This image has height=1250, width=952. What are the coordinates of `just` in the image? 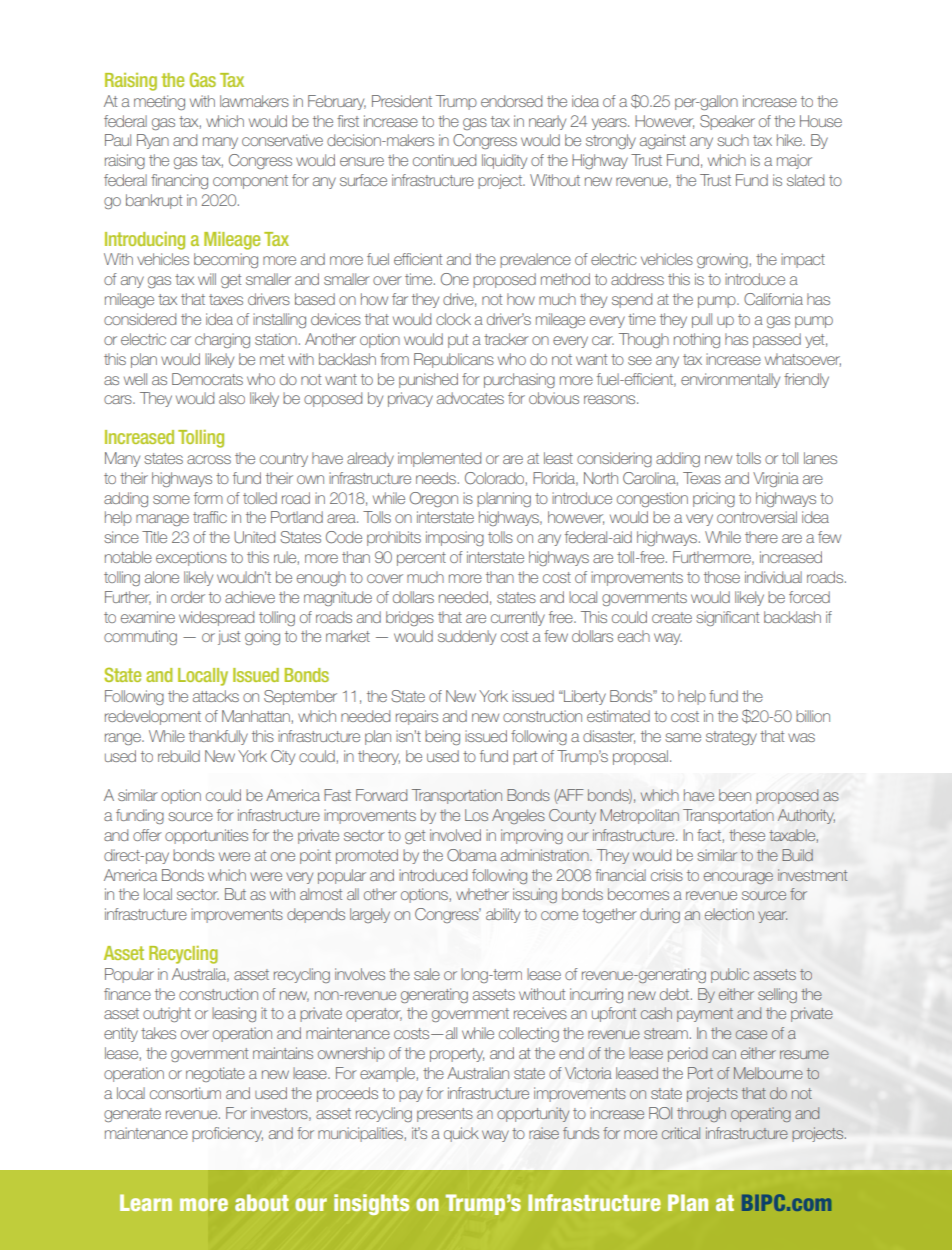 It's located at (229, 637).
